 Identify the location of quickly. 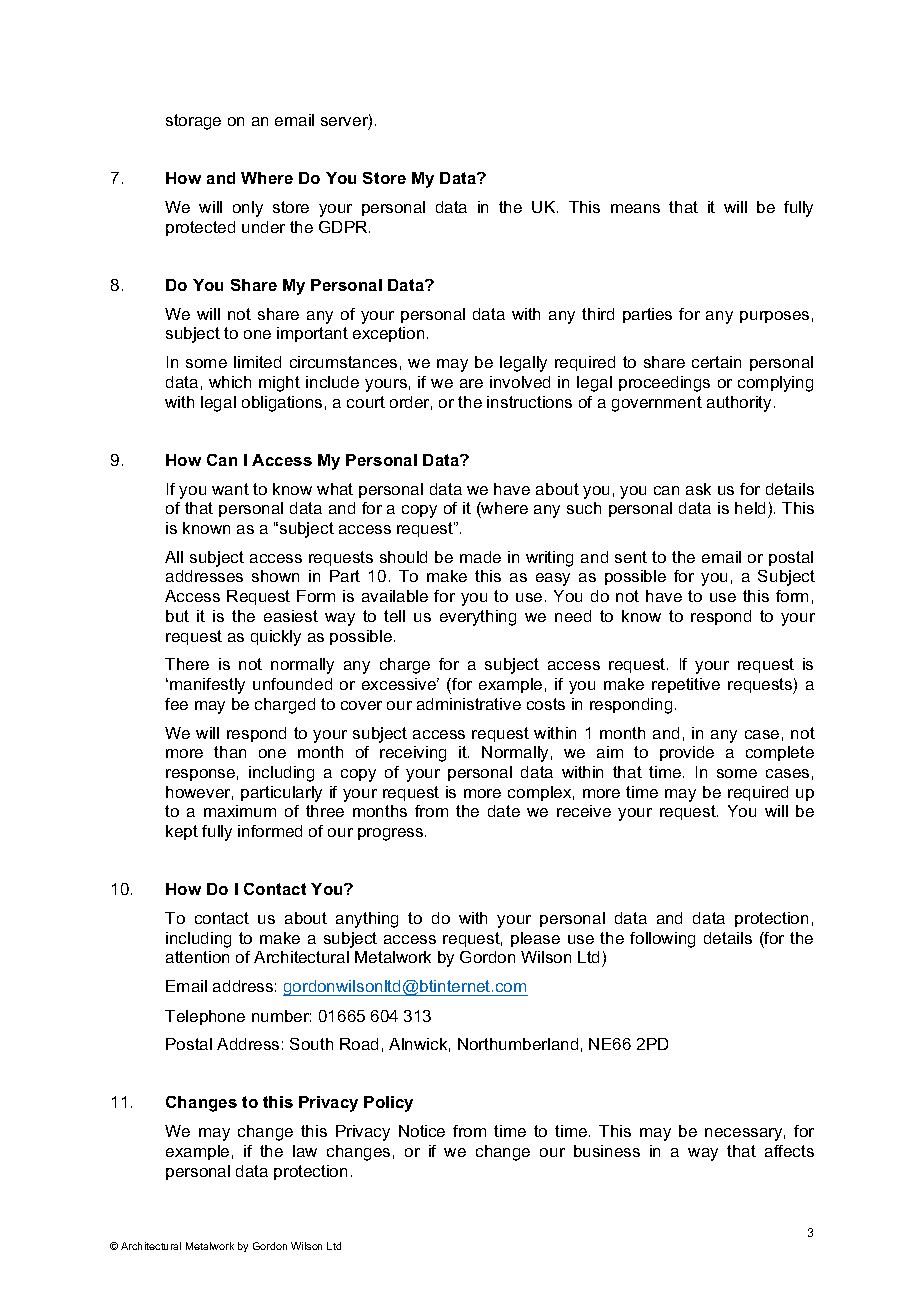
(276, 638).
